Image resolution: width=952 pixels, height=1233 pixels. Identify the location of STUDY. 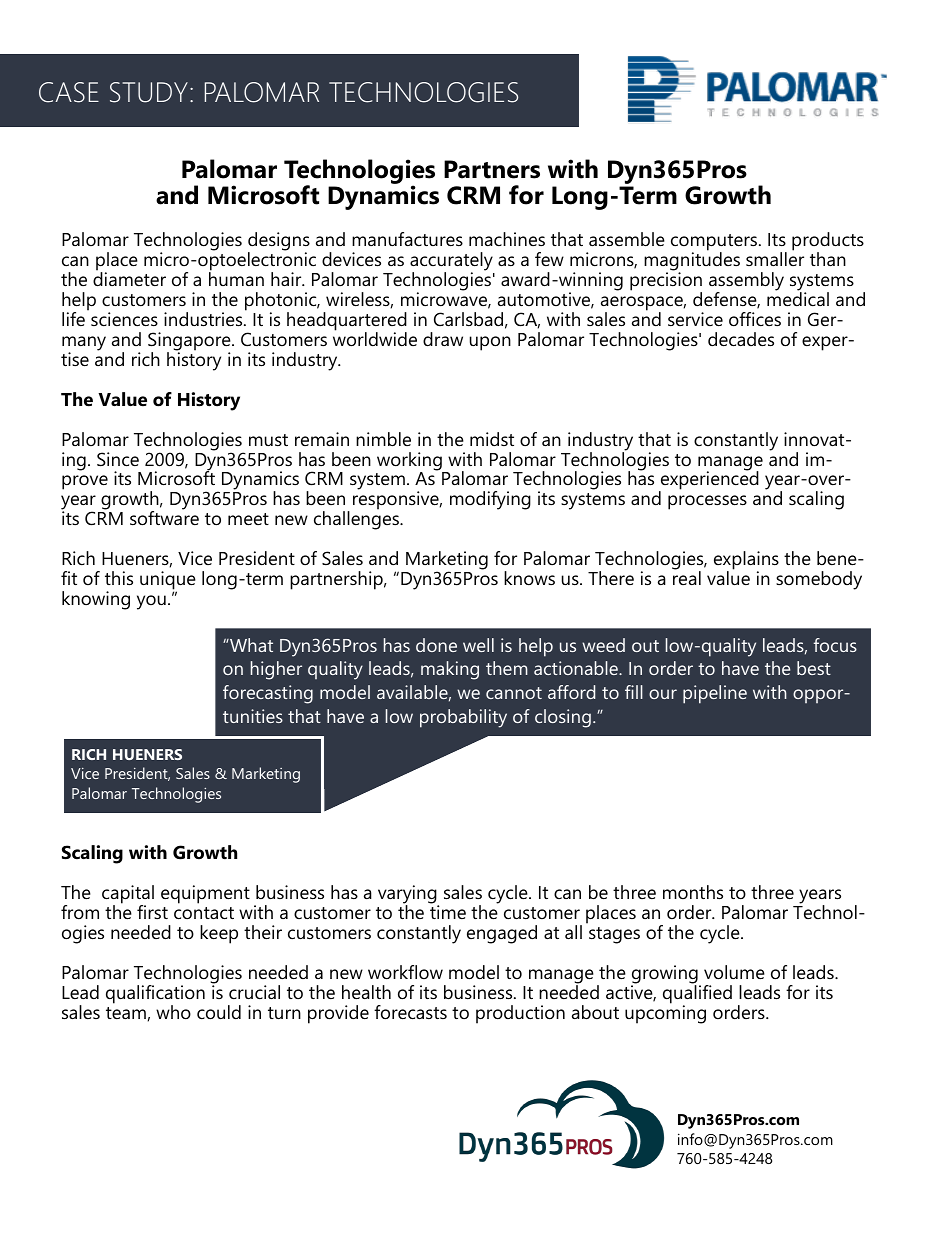
(149, 92).
